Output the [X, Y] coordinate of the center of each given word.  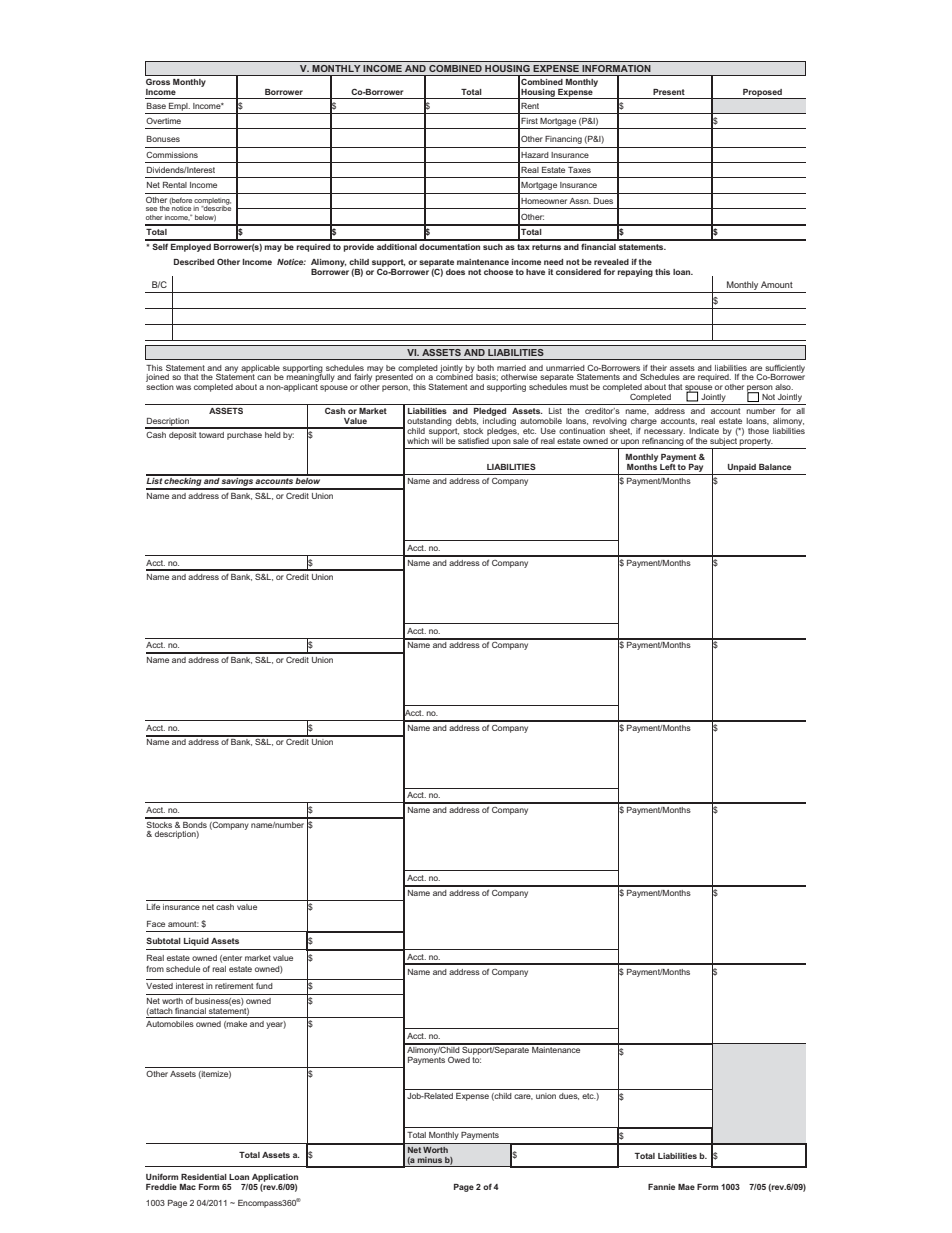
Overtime [163, 121]
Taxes [579, 170]
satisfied [473, 439]
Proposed [762, 94]
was [183, 387]
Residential [204, 1177]
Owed [459, 1060]
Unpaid [742, 468]
